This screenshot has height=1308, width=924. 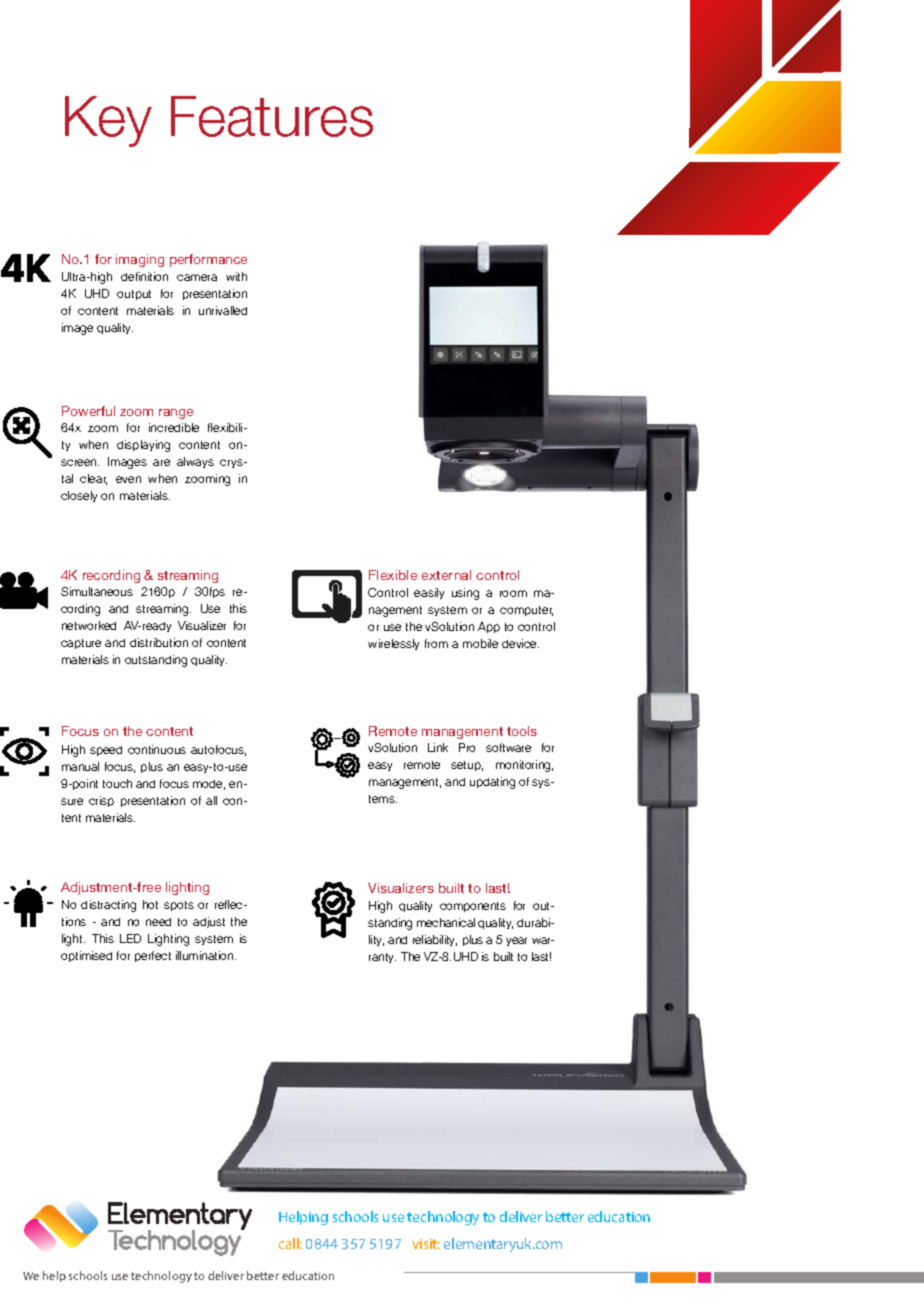 What do you see at coordinates (516, 941) in the screenshot?
I see `year` at bounding box center [516, 941].
